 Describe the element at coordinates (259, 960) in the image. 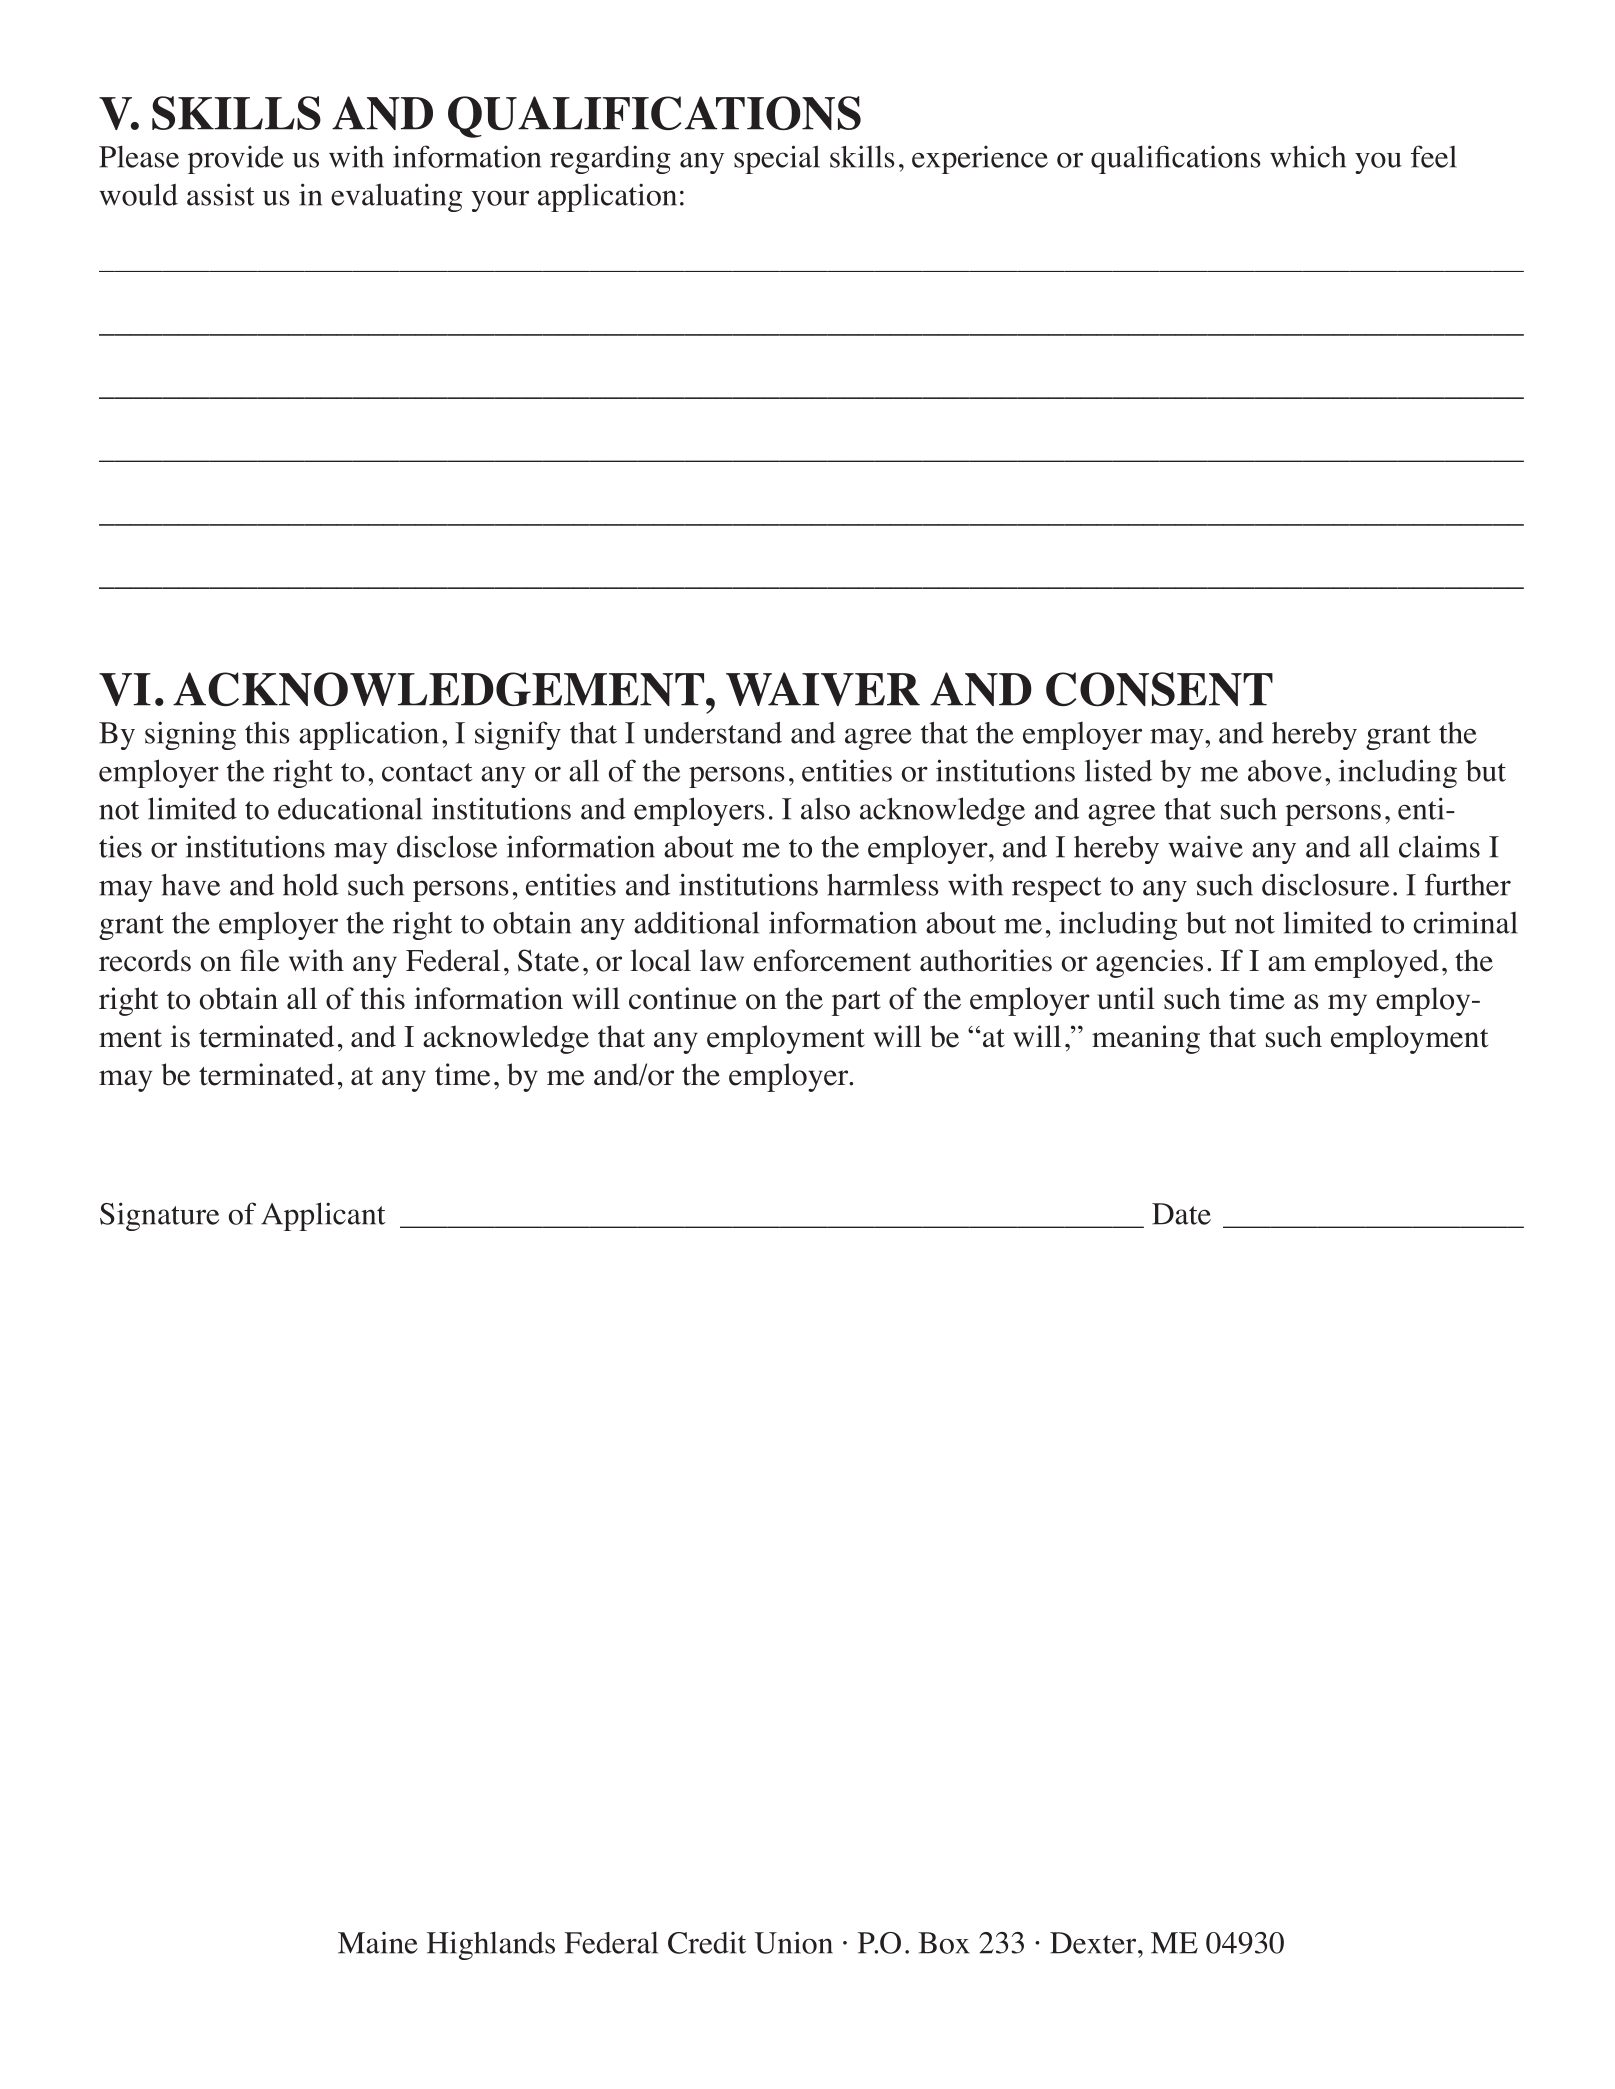

I see `file` at that location.
